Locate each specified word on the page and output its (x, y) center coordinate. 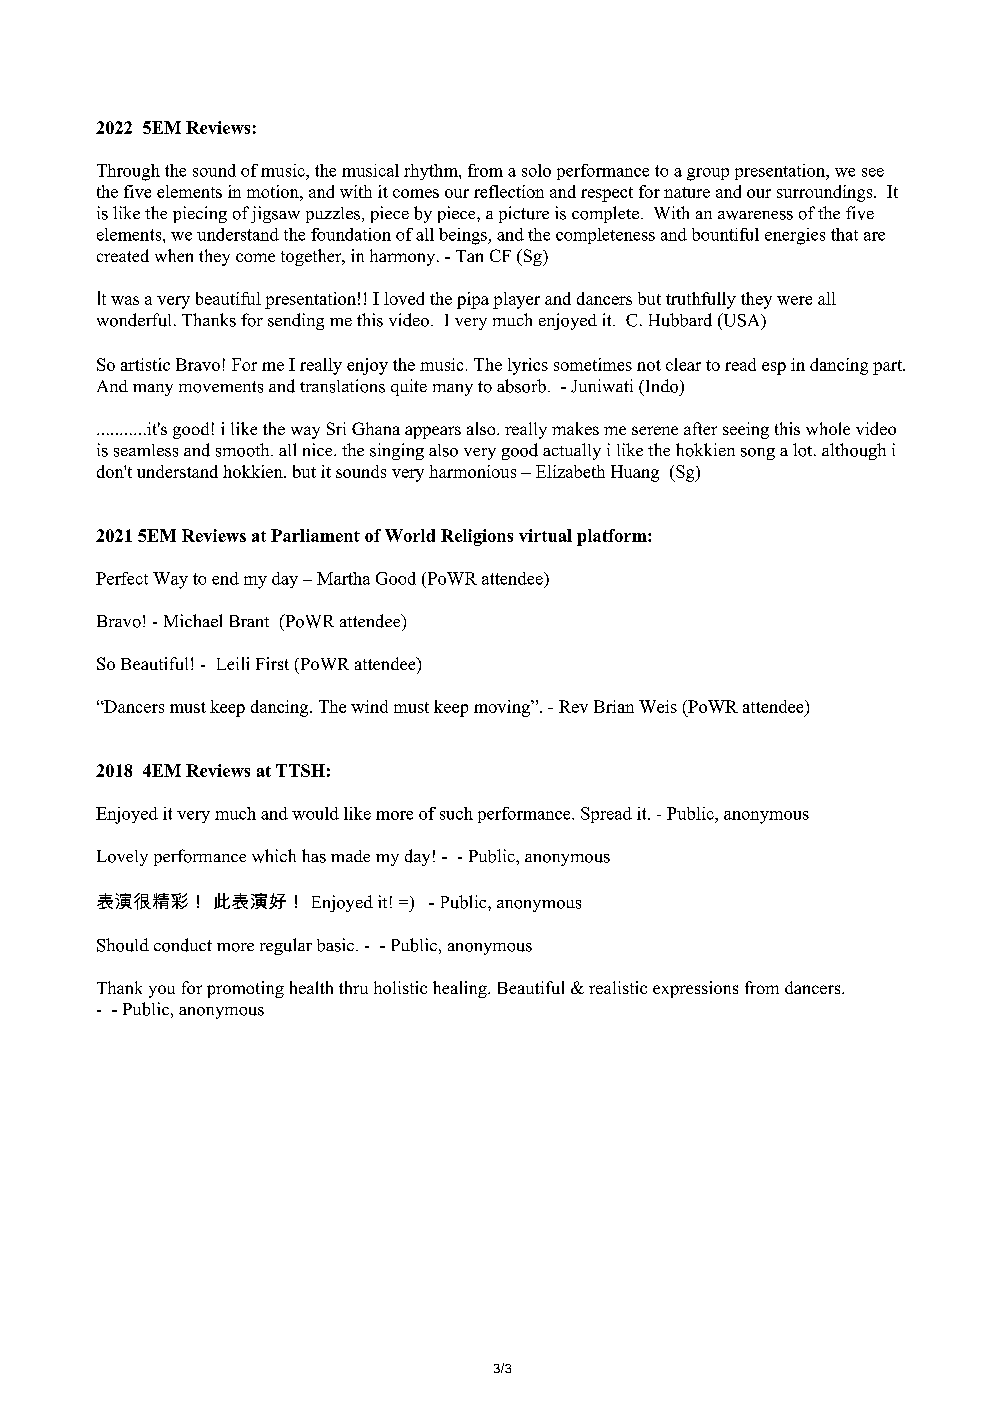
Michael (193, 620)
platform (613, 537)
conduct (183, 945)
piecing (200, 214)
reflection (509, 191)
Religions (477, 537)
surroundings (826, 193)
